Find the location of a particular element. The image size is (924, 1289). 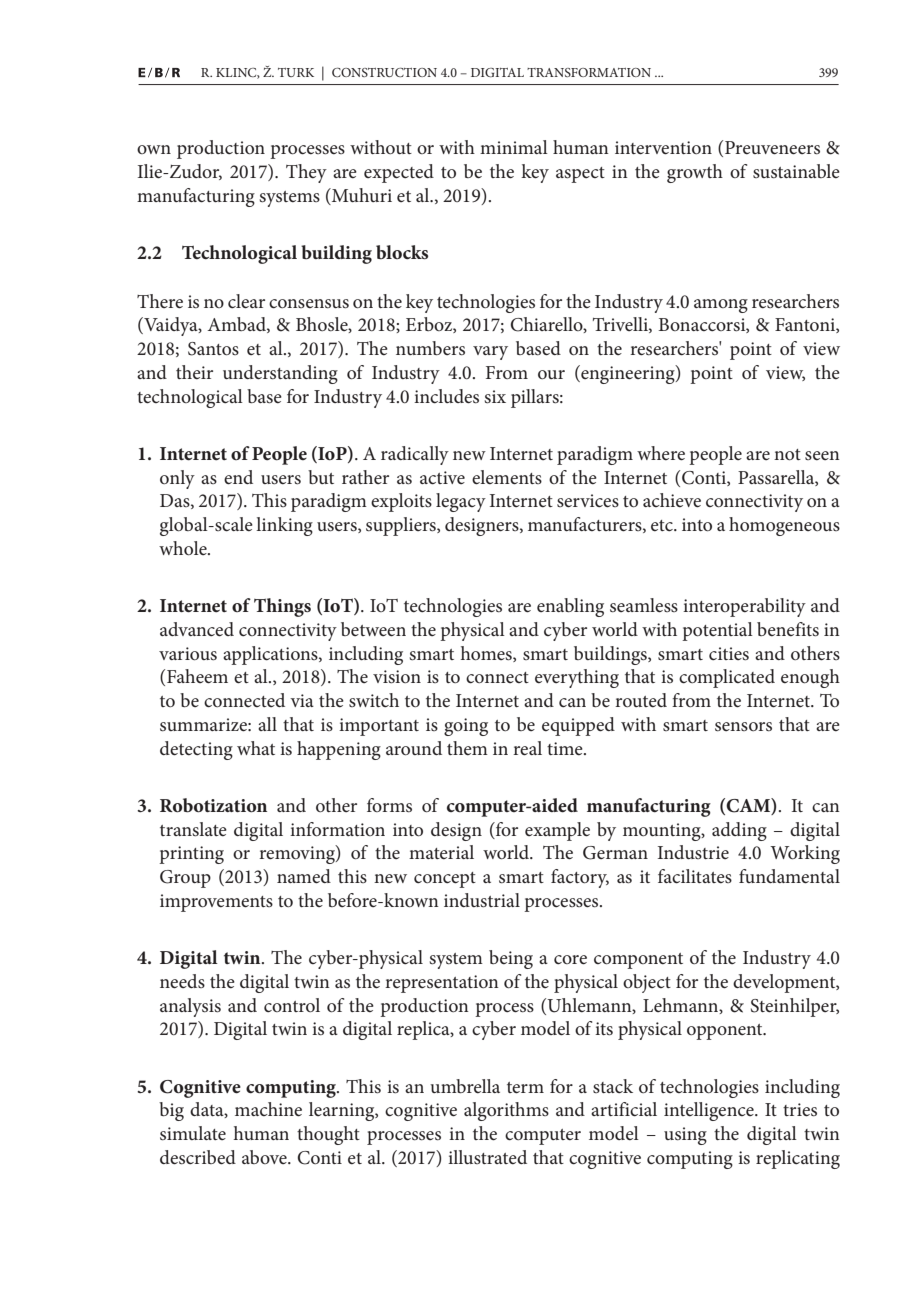

minimal is located at coordinates (514, 147).
